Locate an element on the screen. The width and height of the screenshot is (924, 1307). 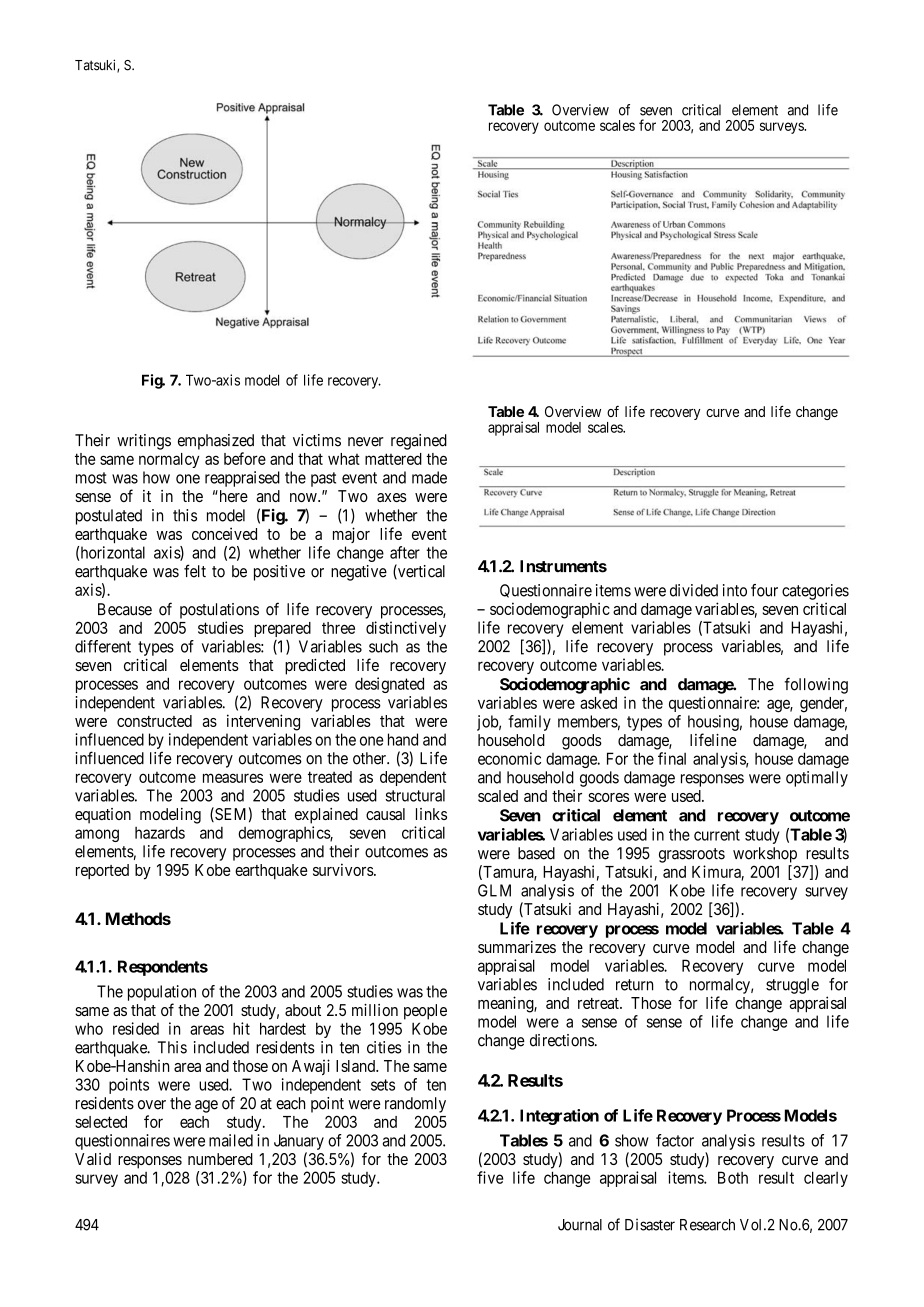
five is located at coordinates (490, 1177).
